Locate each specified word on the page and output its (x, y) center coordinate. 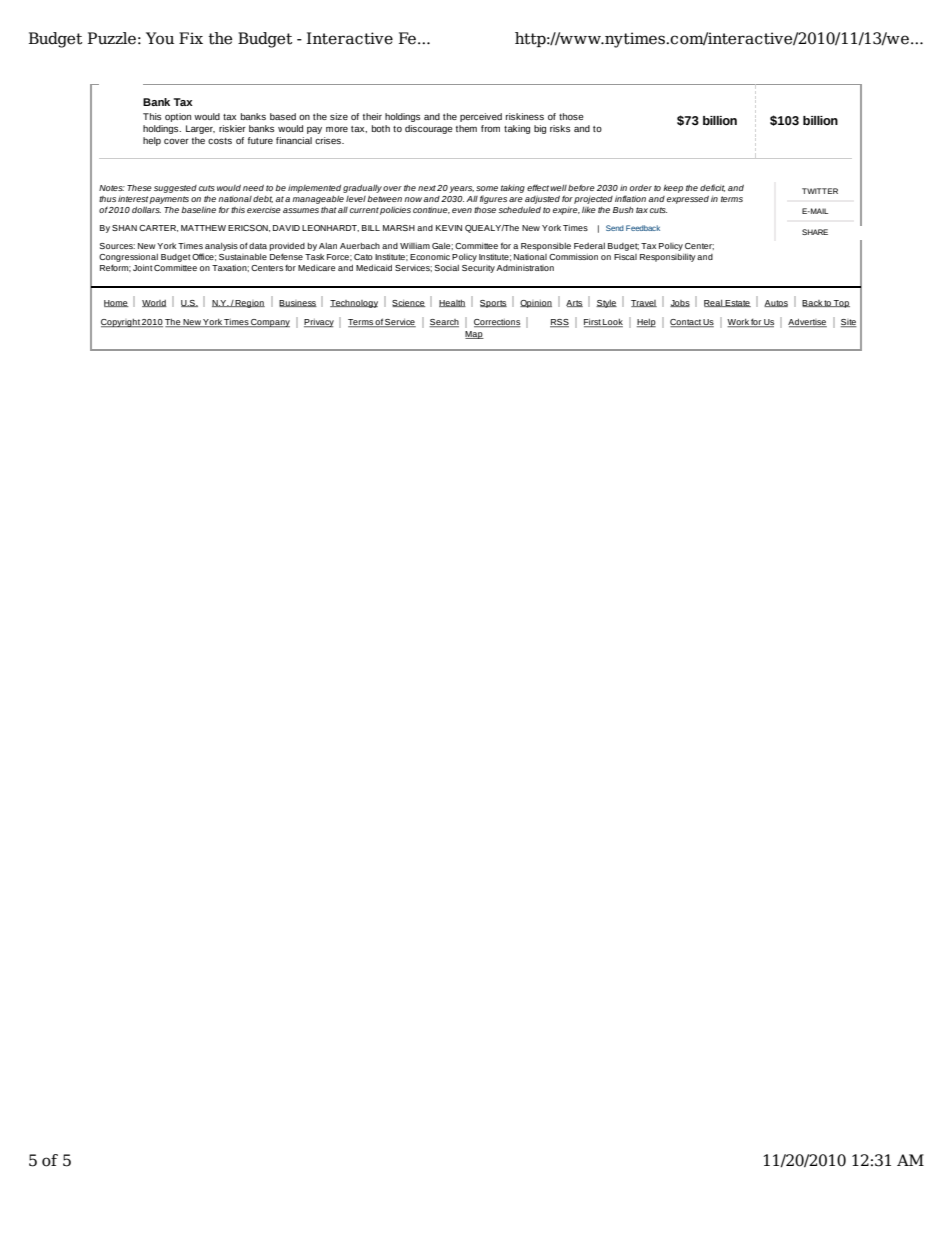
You (160, 38)
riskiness (525, 116)
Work (739, 323)
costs (220, 141)
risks (560, 128)
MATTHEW (203, 228)
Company (269, 323)
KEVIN (449, 228)
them (466, 128)
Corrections (497, 323)
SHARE (815, 232)
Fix (191, 38)
